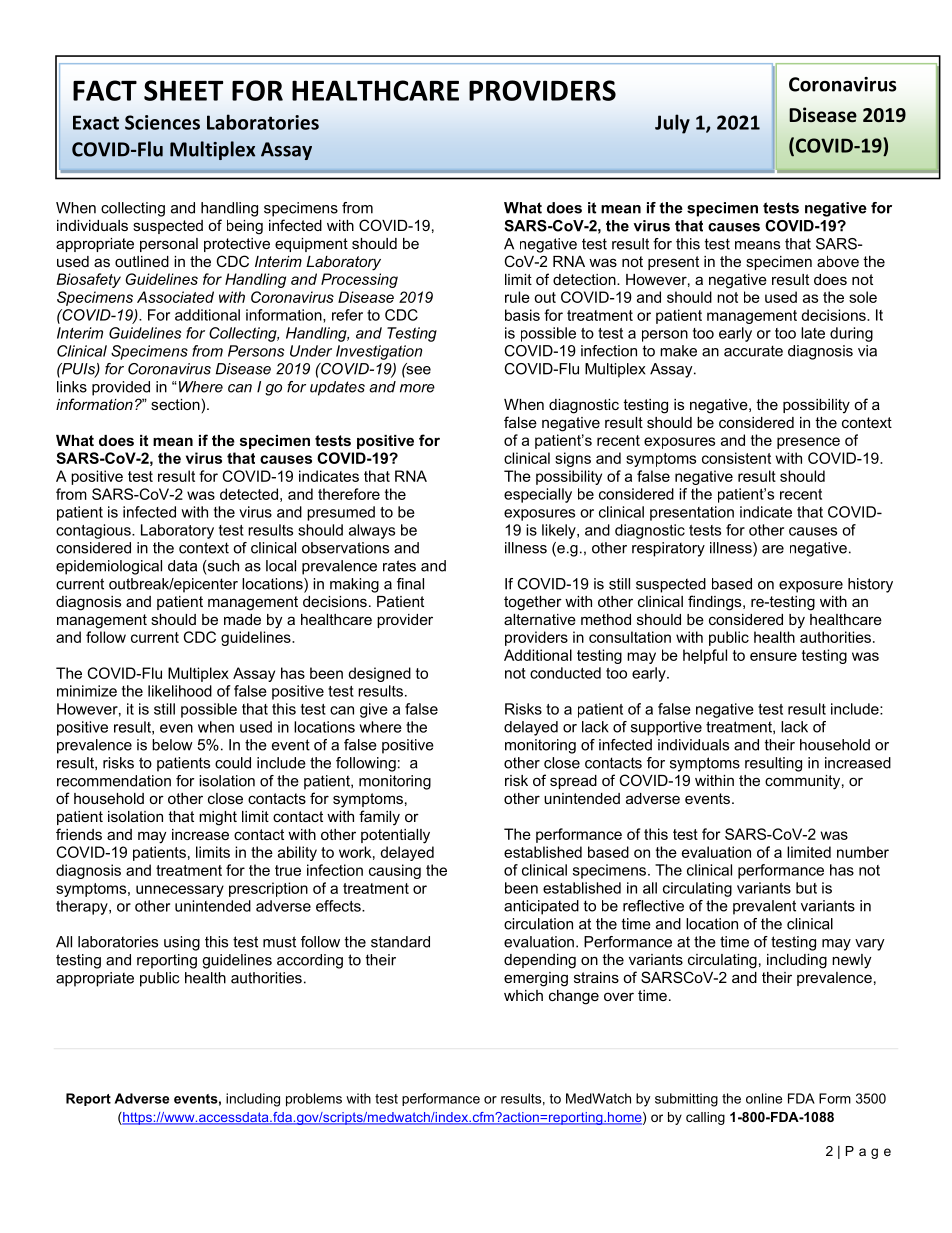 This screenshot has width=952, height=1233. Describe the element at coordinates (523, 995) in the screenshot. I see `which` at that location.
